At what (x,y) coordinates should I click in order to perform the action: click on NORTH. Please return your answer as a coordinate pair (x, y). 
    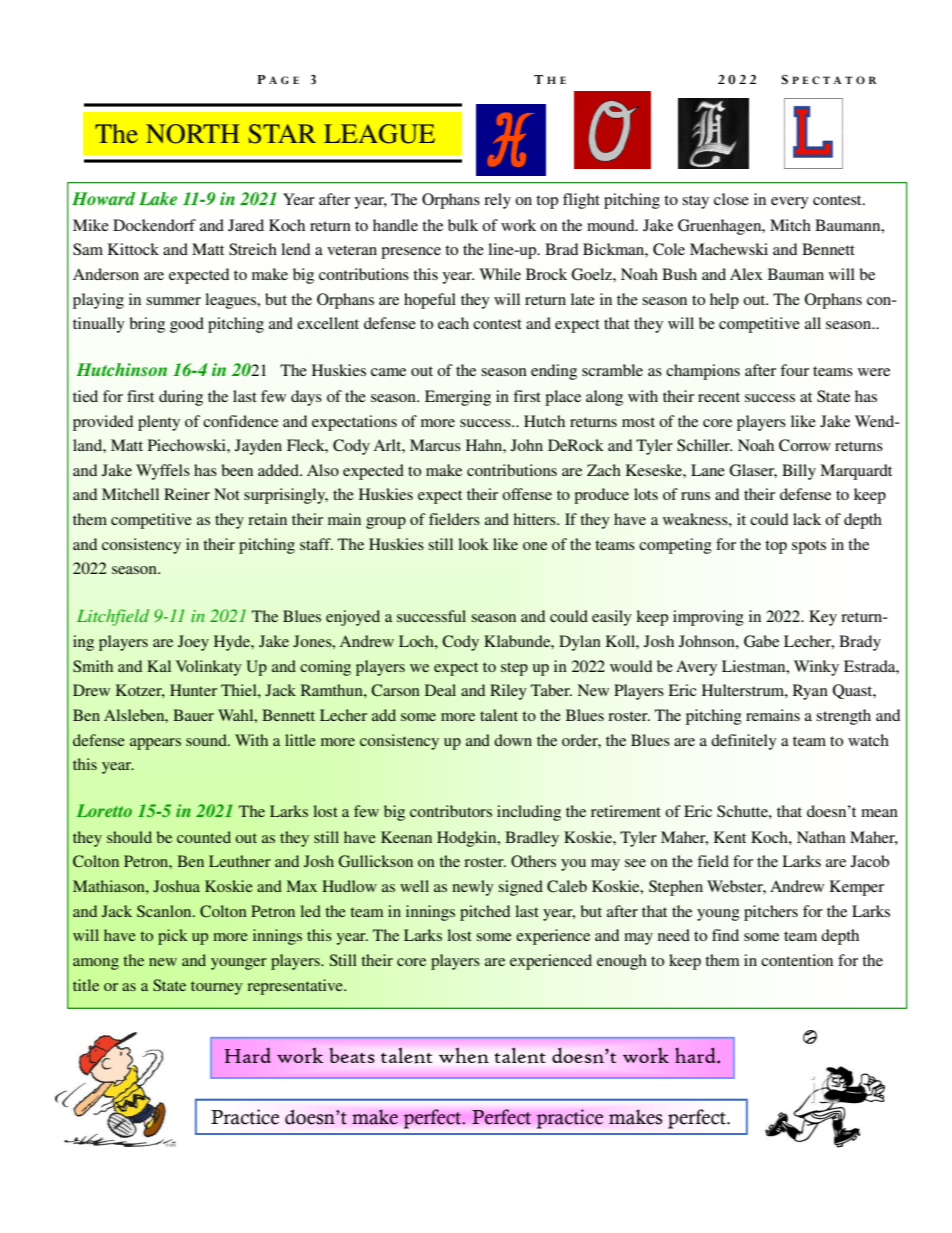
    Looking at the image, I should click on (193, 134).
